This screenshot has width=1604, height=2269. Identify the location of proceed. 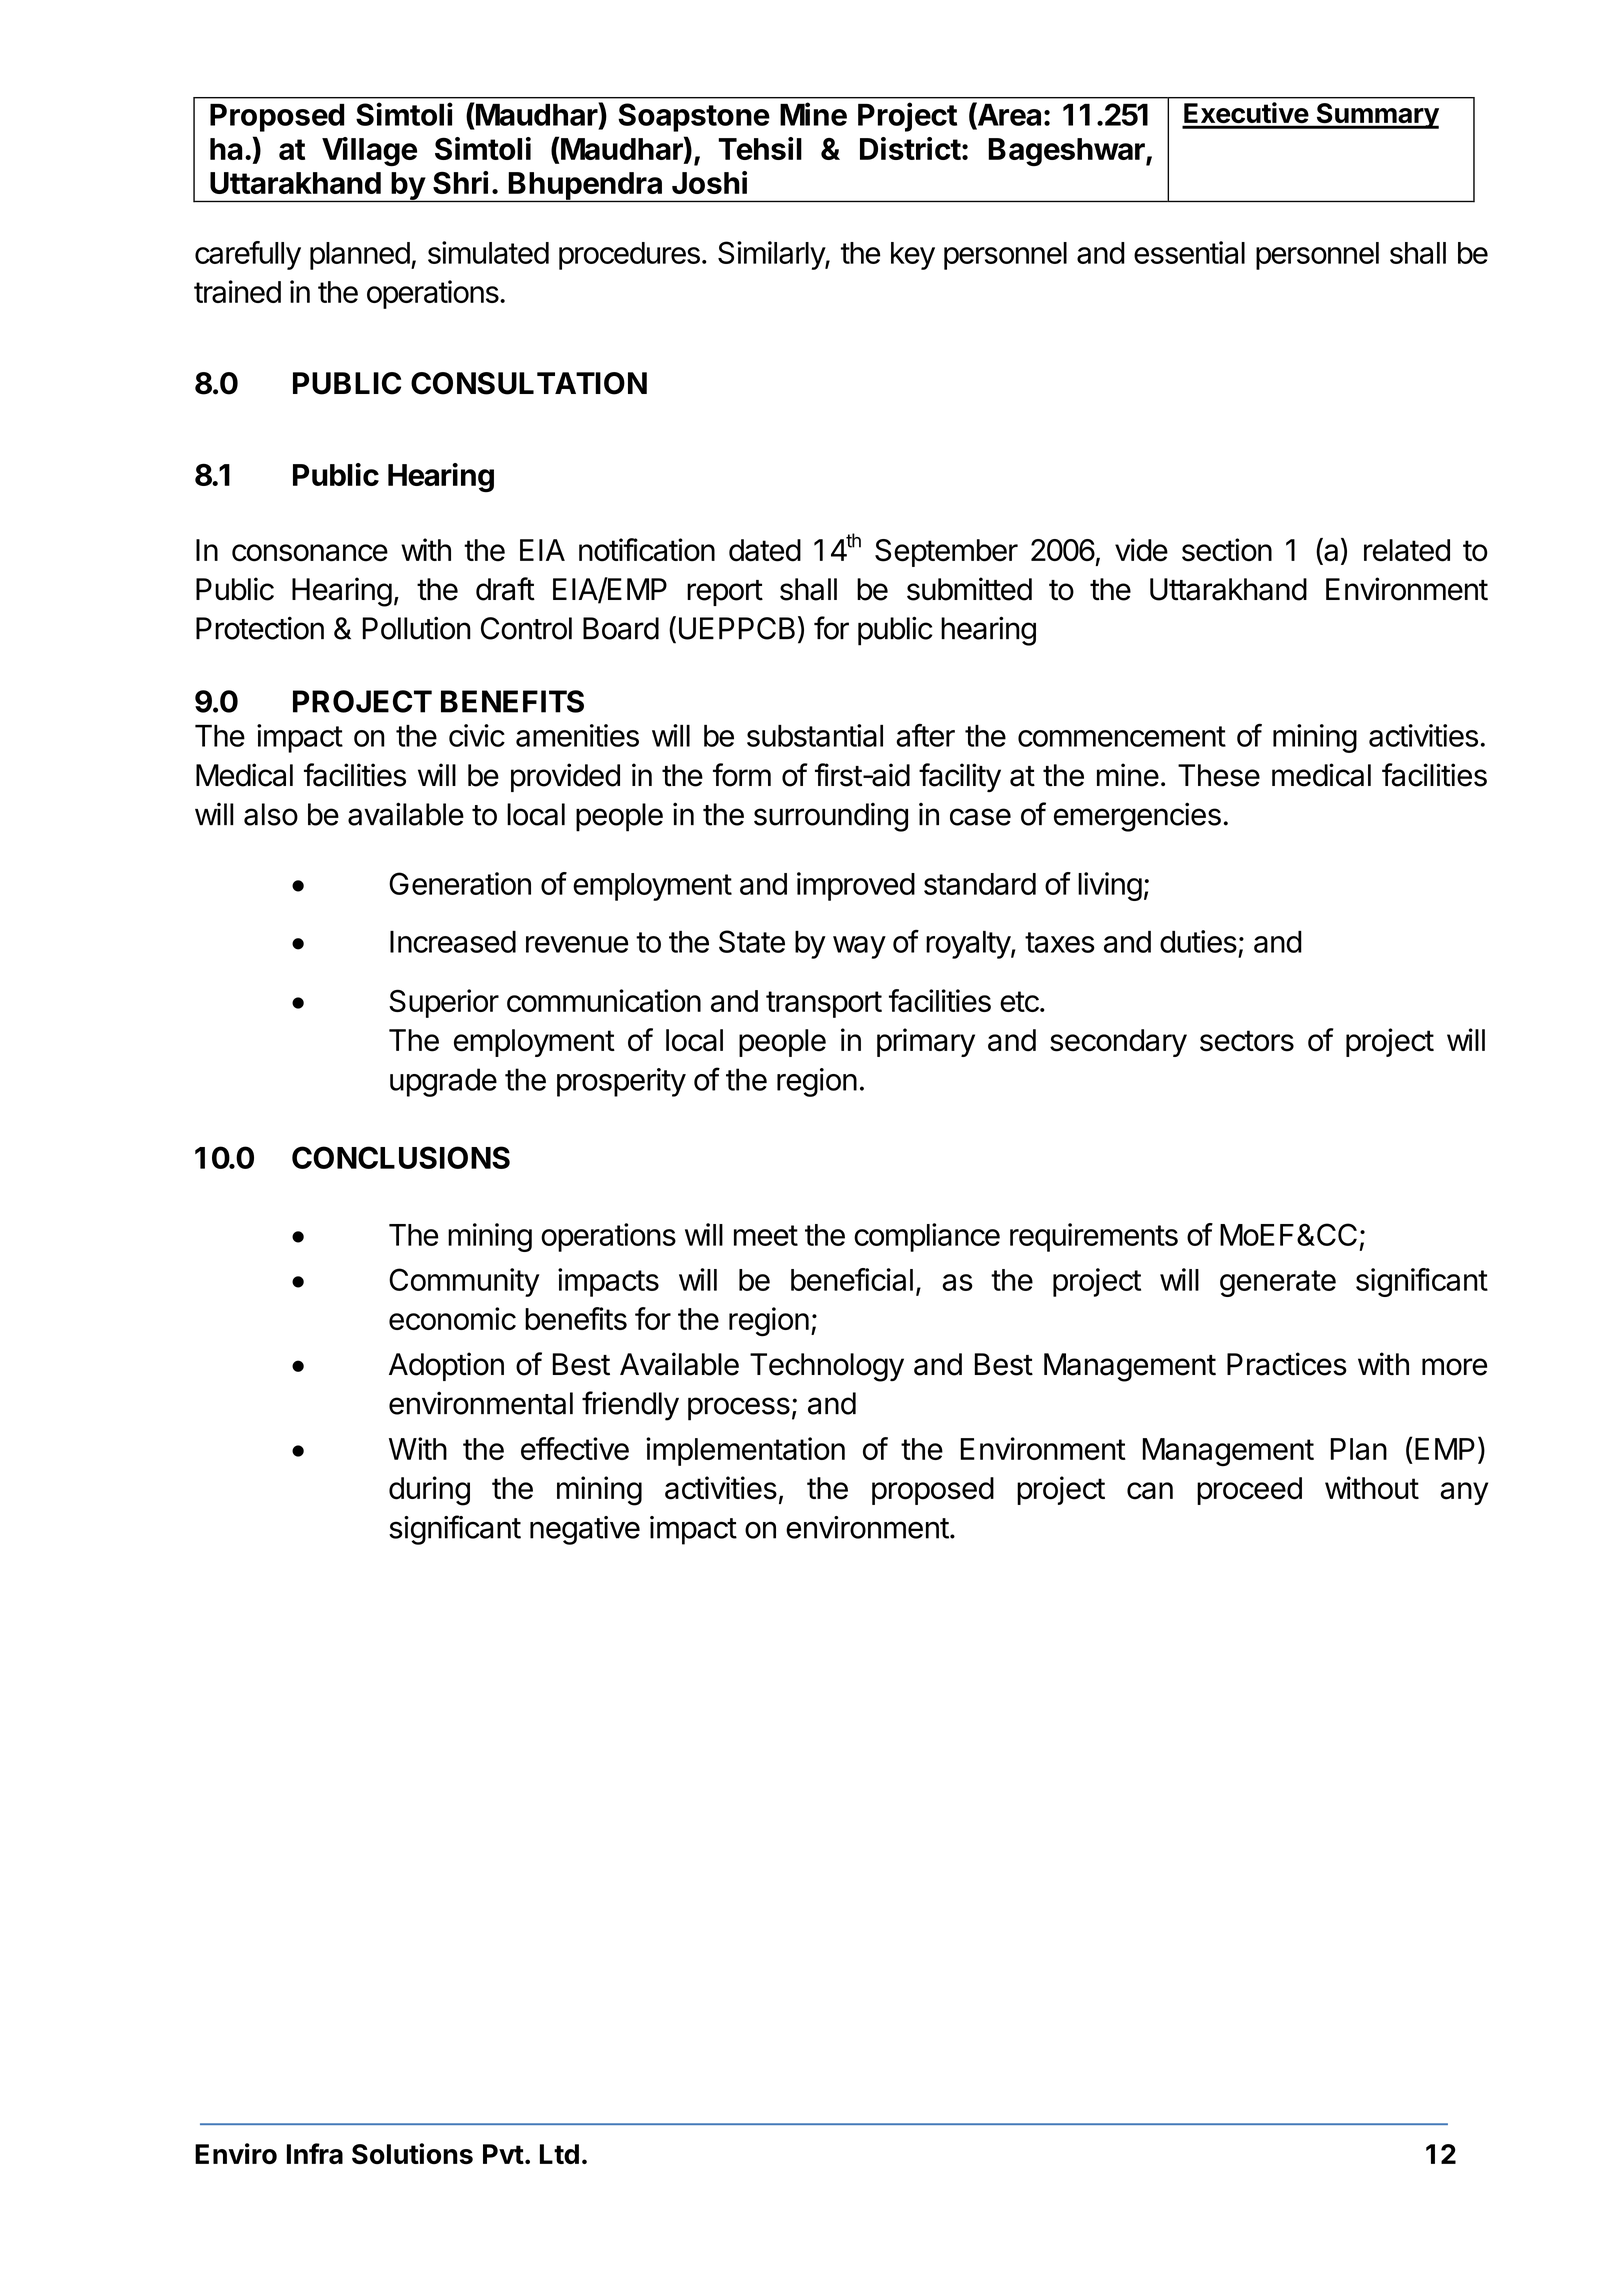
(1249, 1491).
